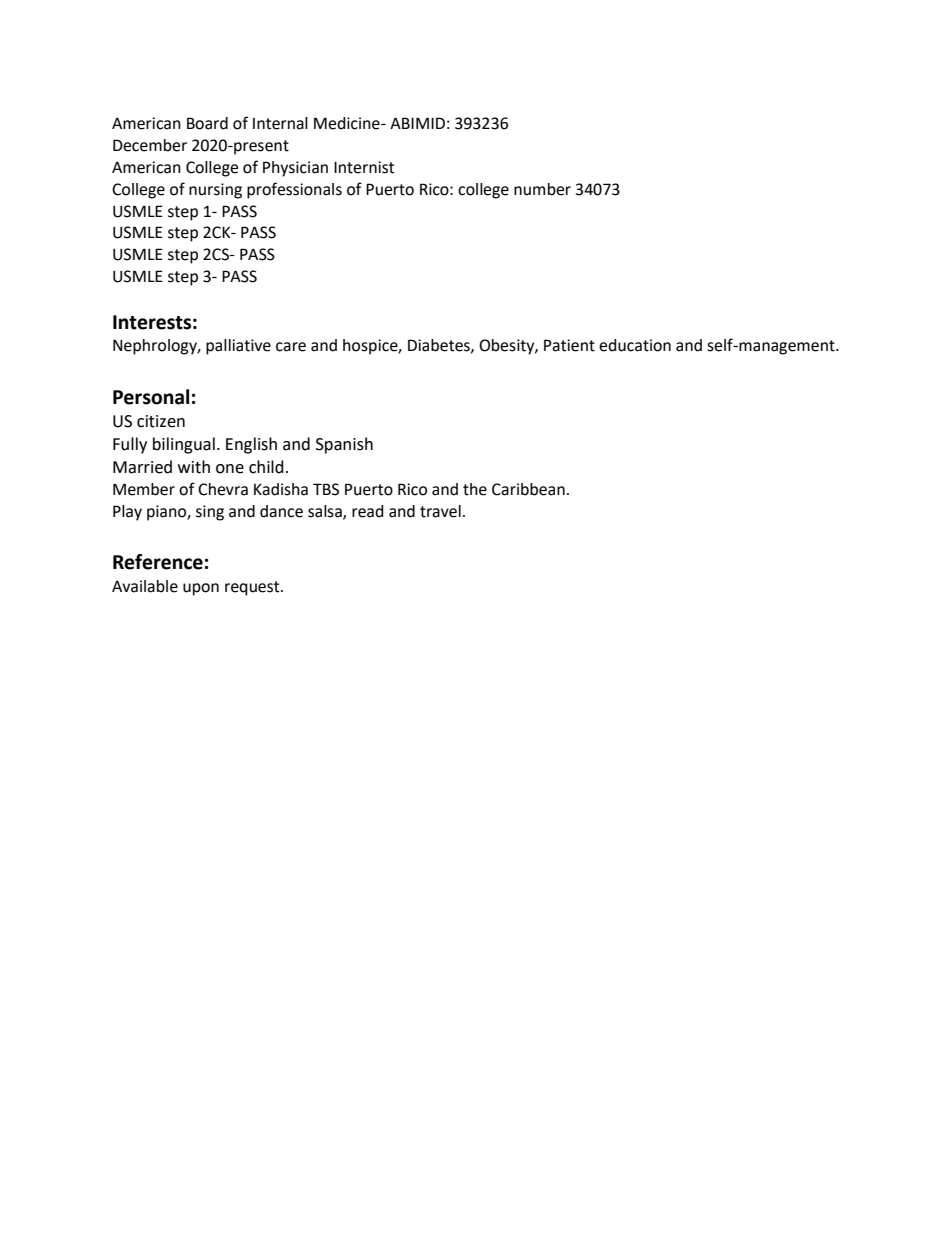 This screenshot has height=1233, width=952. I want to click on education, so click(635, 345).
